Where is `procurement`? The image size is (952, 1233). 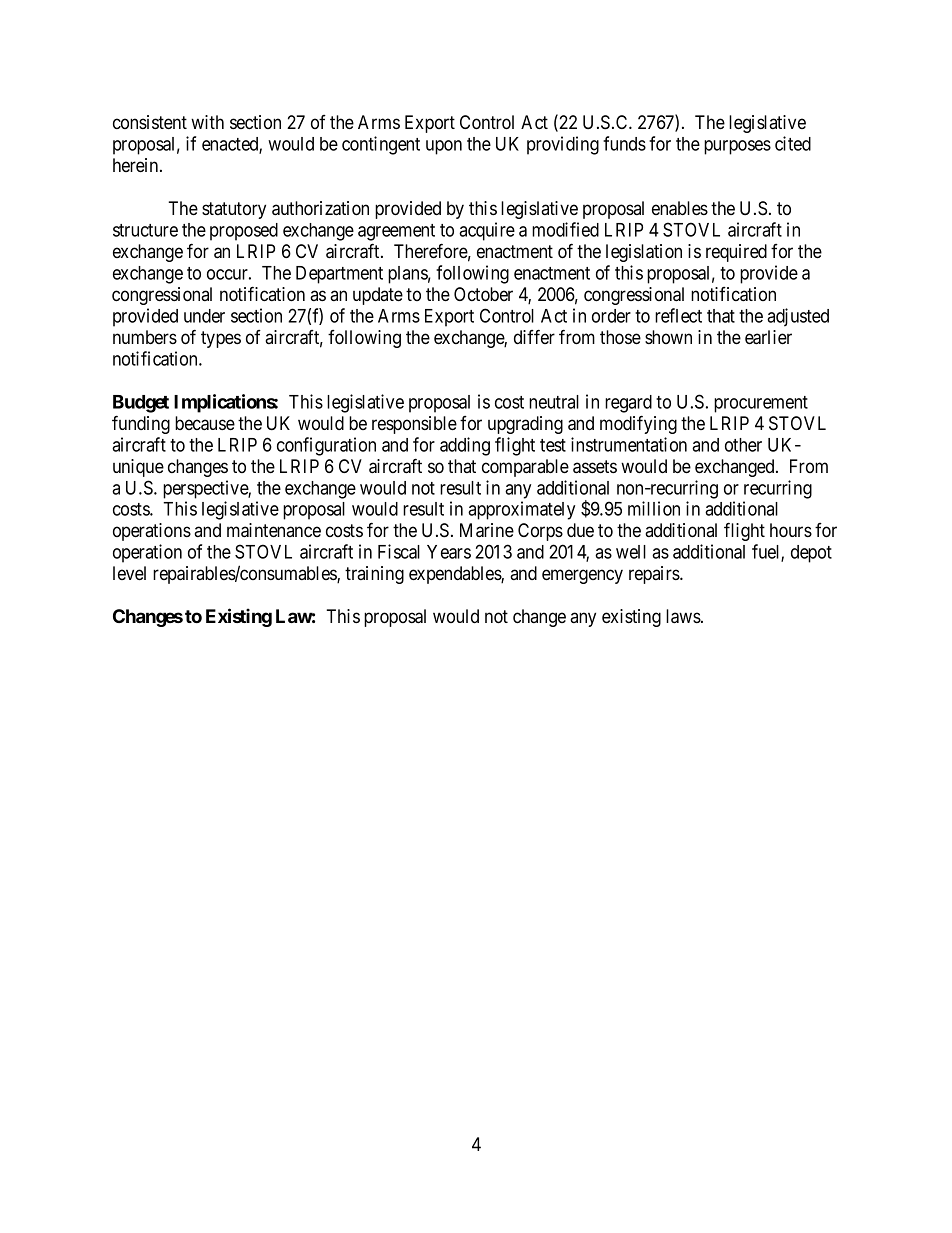 procurement is located at coordinates (761, 404).
